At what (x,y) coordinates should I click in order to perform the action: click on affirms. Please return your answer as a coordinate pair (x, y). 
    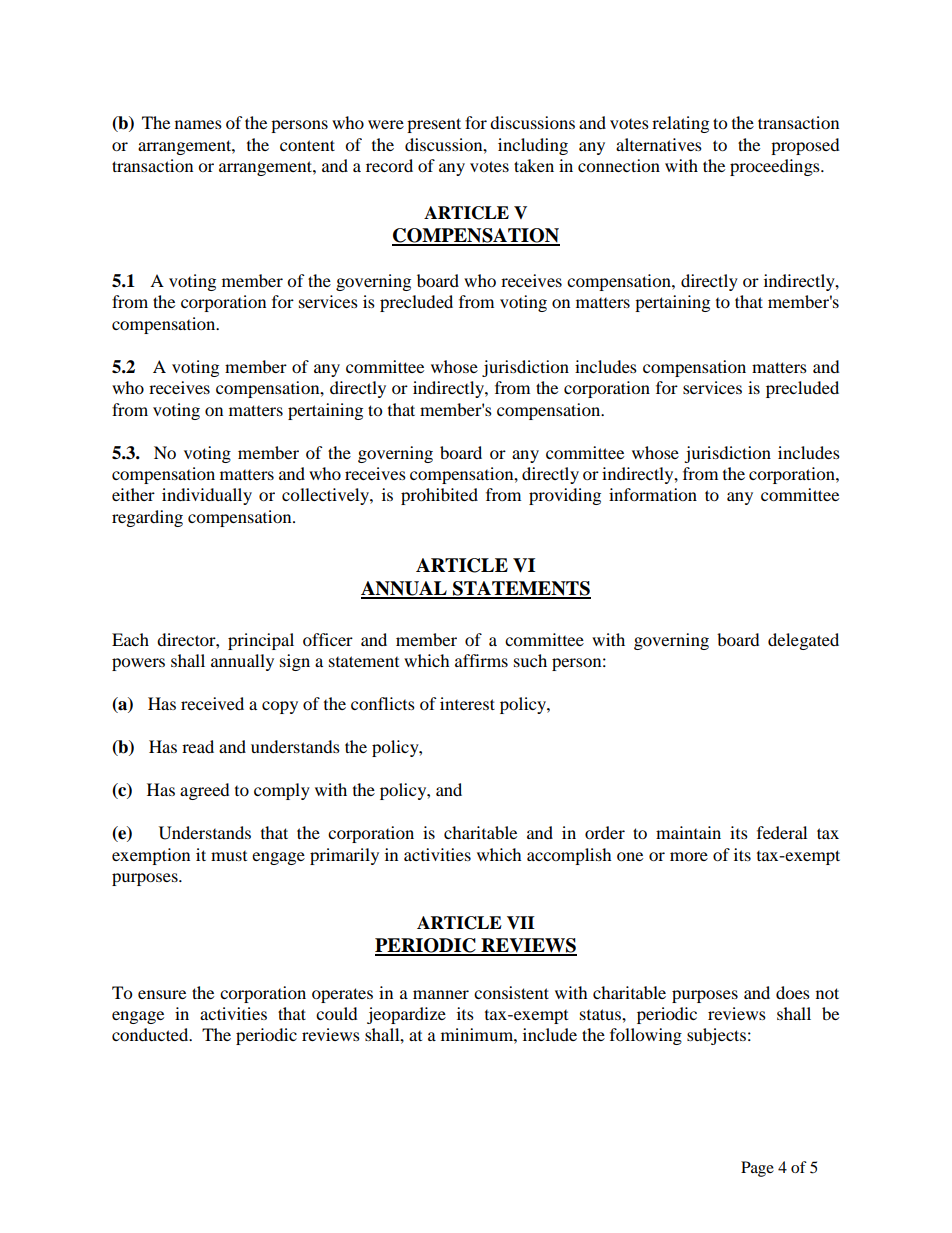
    Looking at the image, I should click on (481, 660).
